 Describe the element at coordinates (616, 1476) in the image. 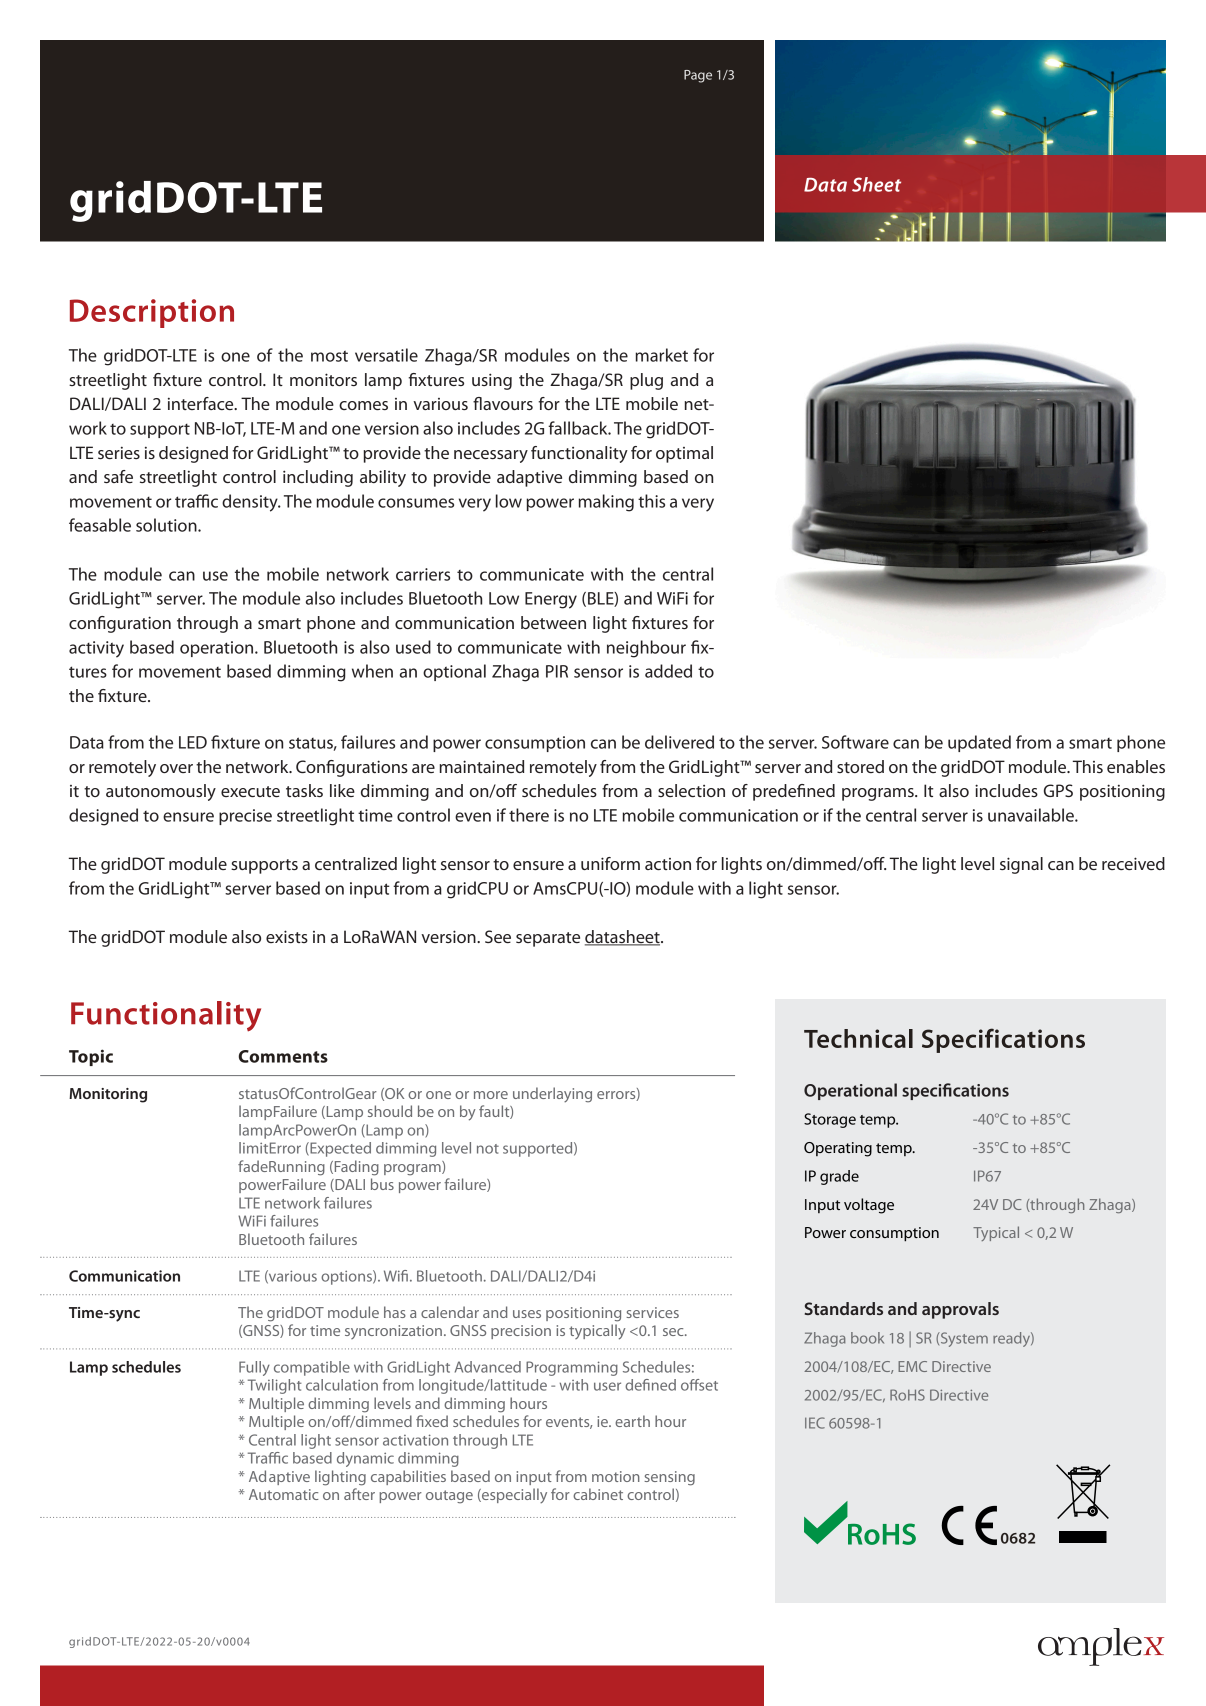

I see `motion` at that location.
